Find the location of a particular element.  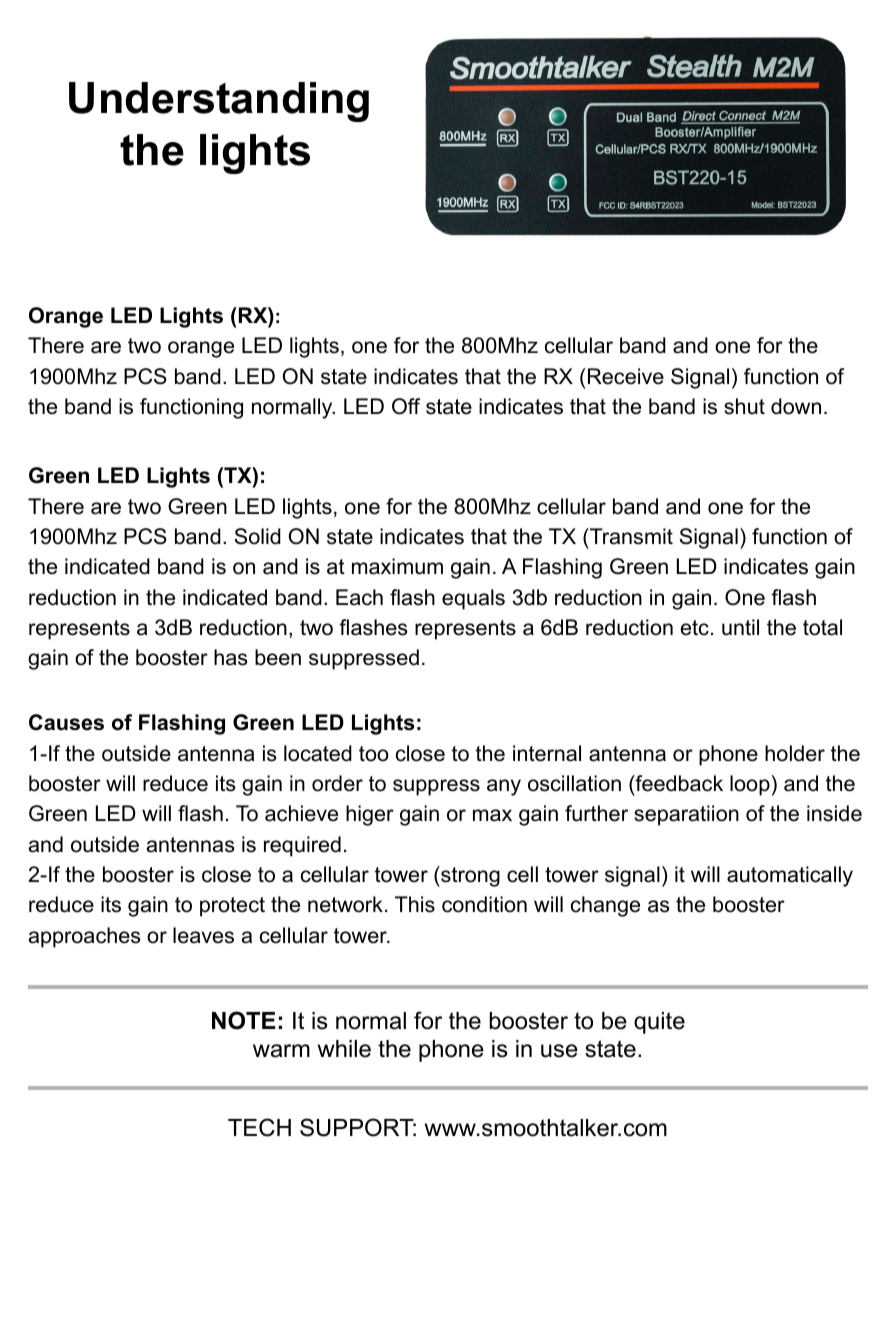

loop is located at coordinates (750, 785).
